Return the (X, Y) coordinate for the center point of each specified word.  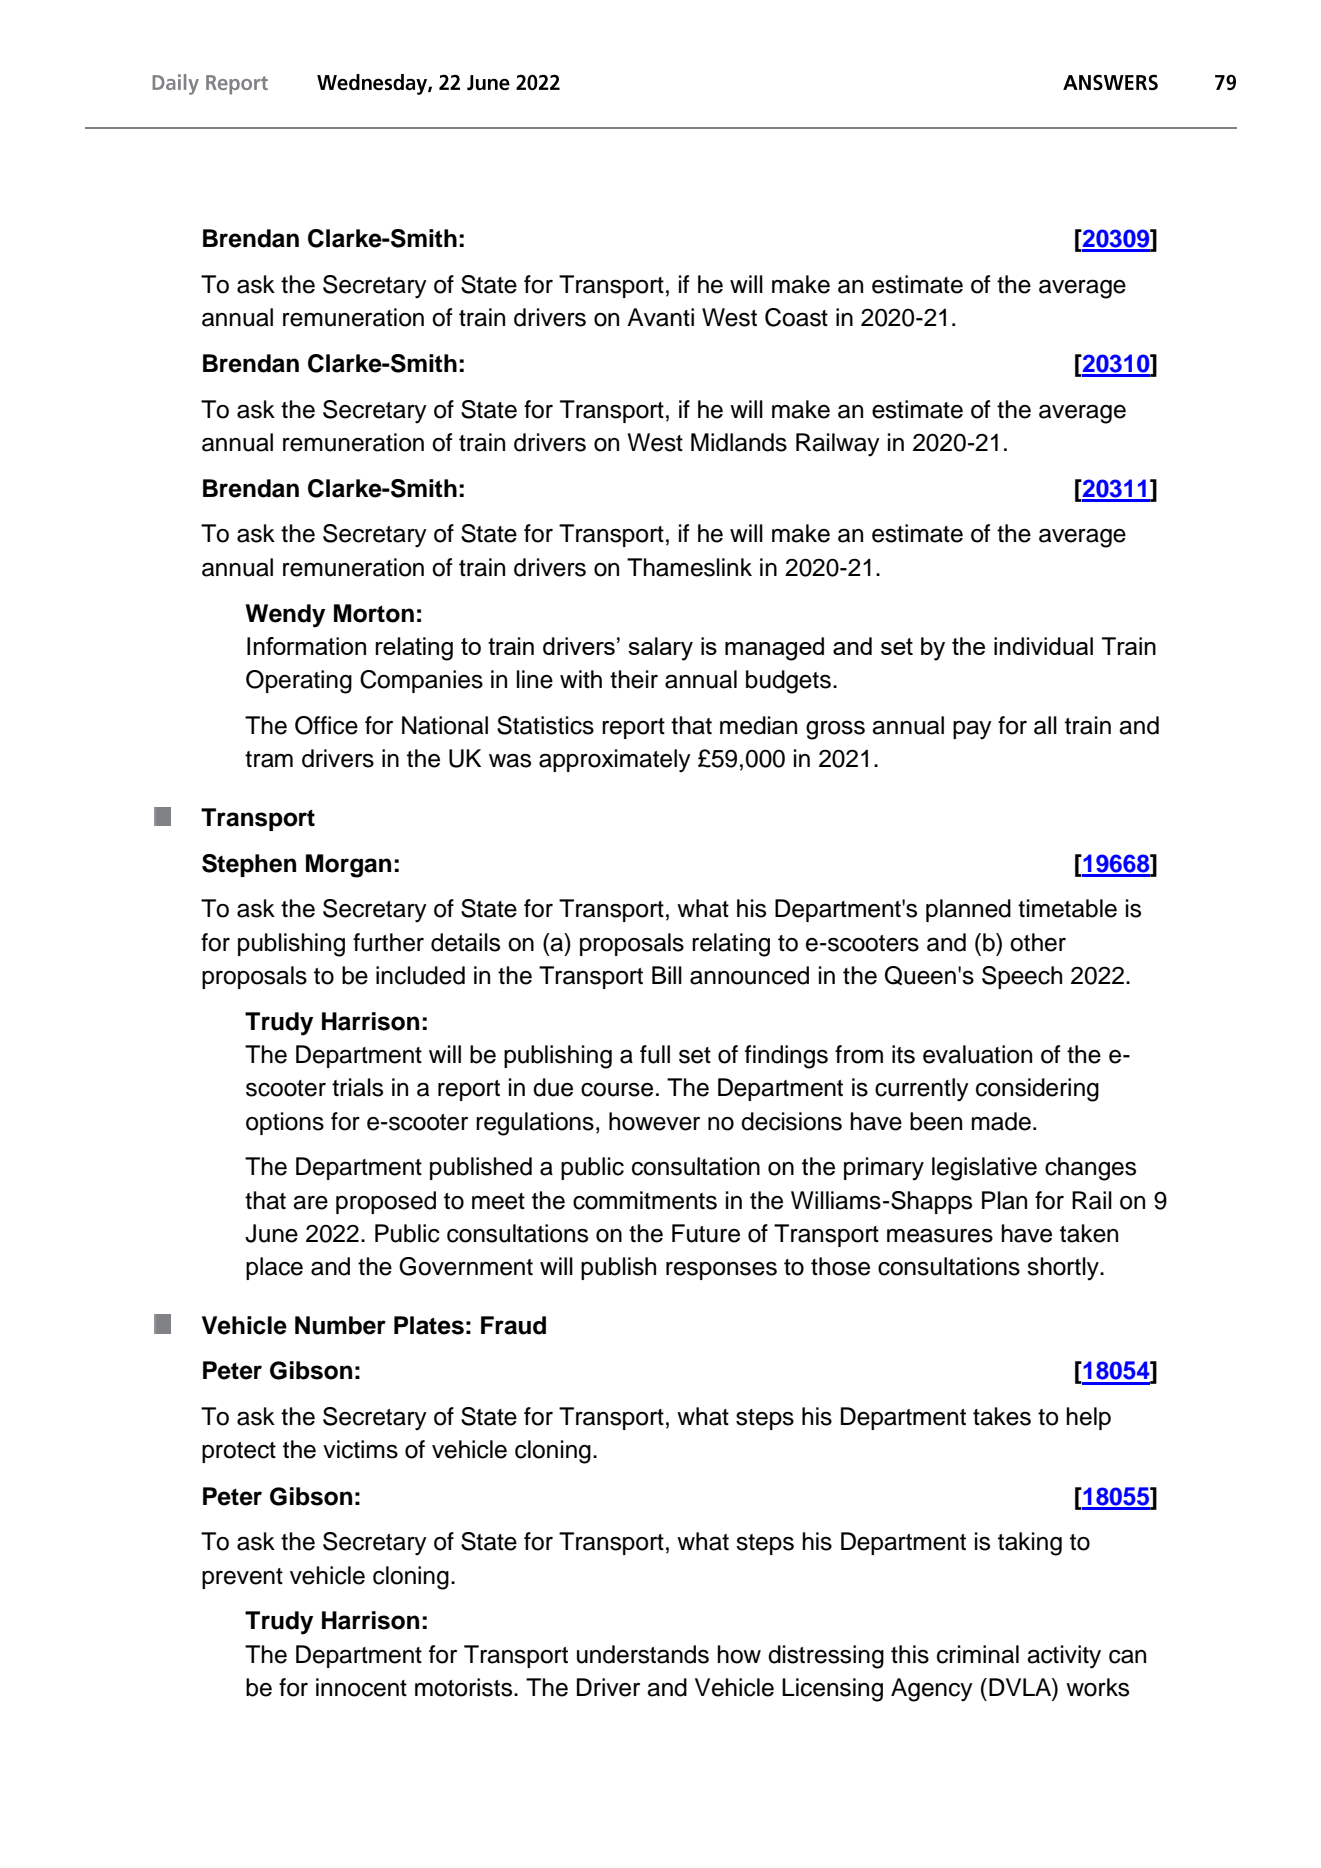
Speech (1022, 977)
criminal (978, 1654)
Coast (796, 317)
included (420, 975)
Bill (667, 975)
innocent (361, 1687)
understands (643, 1654)
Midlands (739, 442)
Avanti (660, 317)
